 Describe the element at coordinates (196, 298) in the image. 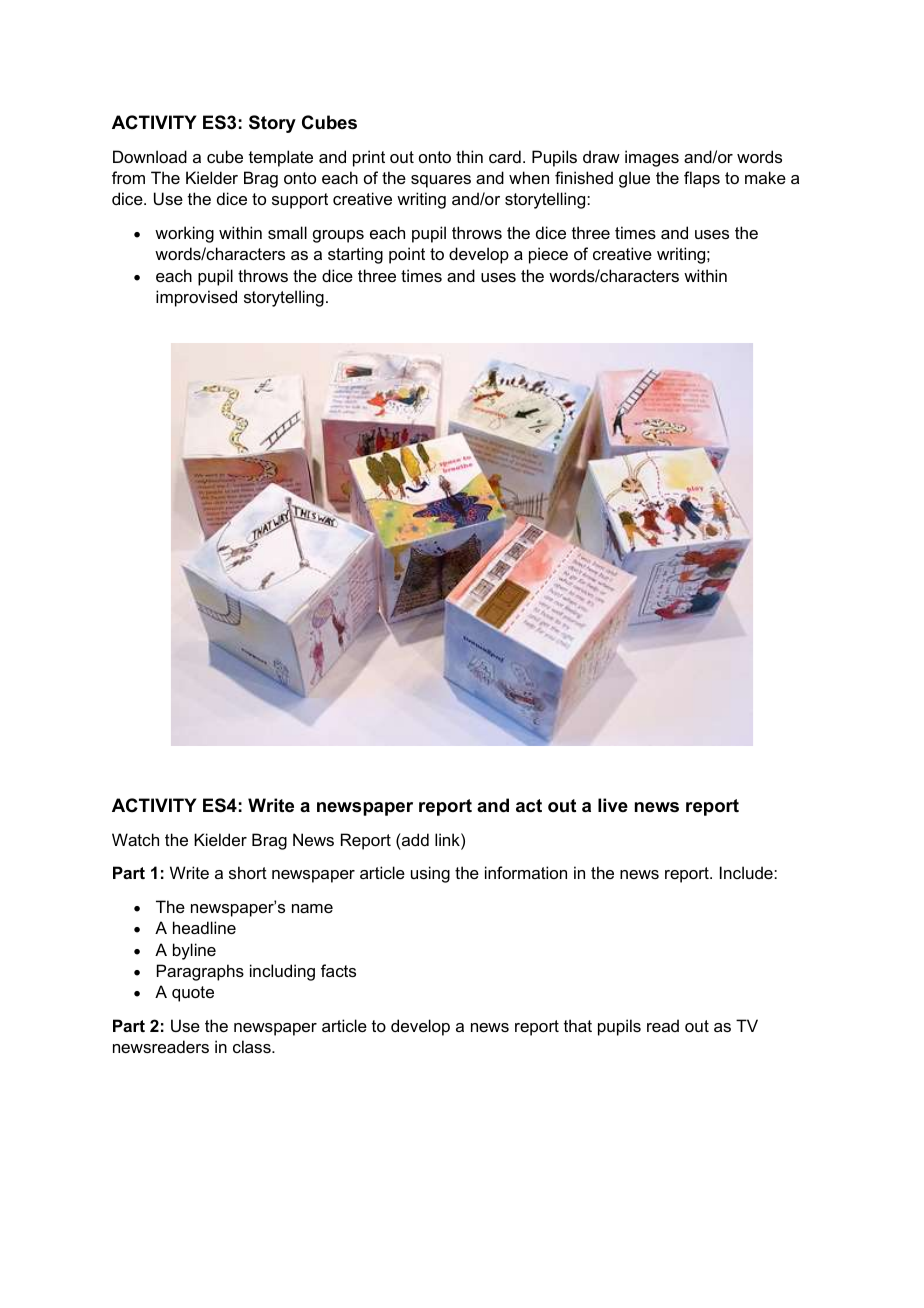

I see `improvised` at that location.
